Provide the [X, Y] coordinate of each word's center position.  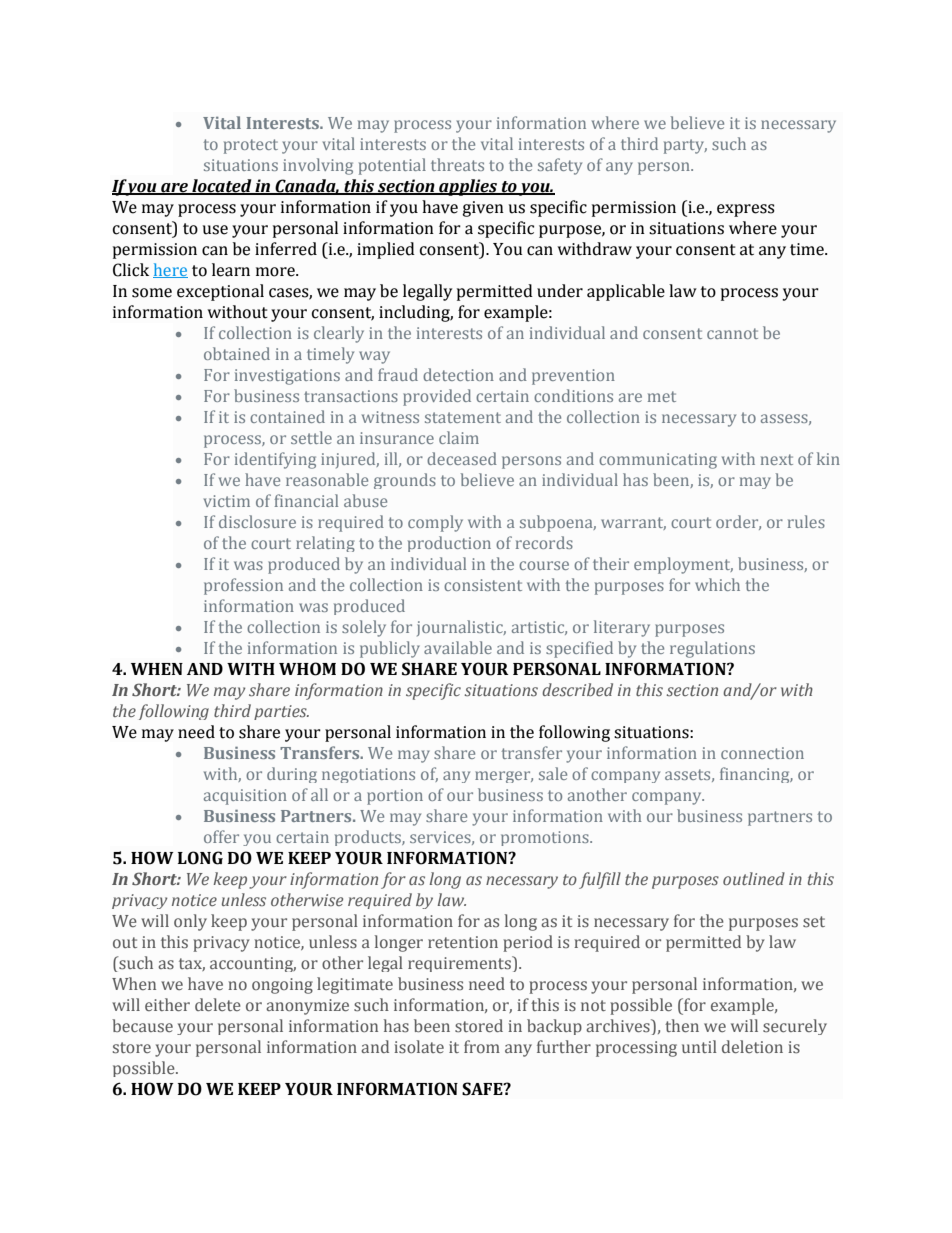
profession [243, 586]
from [482, 1046]
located [222, 187]
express [746, 210]
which [717, 584]
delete [218, 1004]
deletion [752, 1046]
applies [468, 187]
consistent [483, 585]
